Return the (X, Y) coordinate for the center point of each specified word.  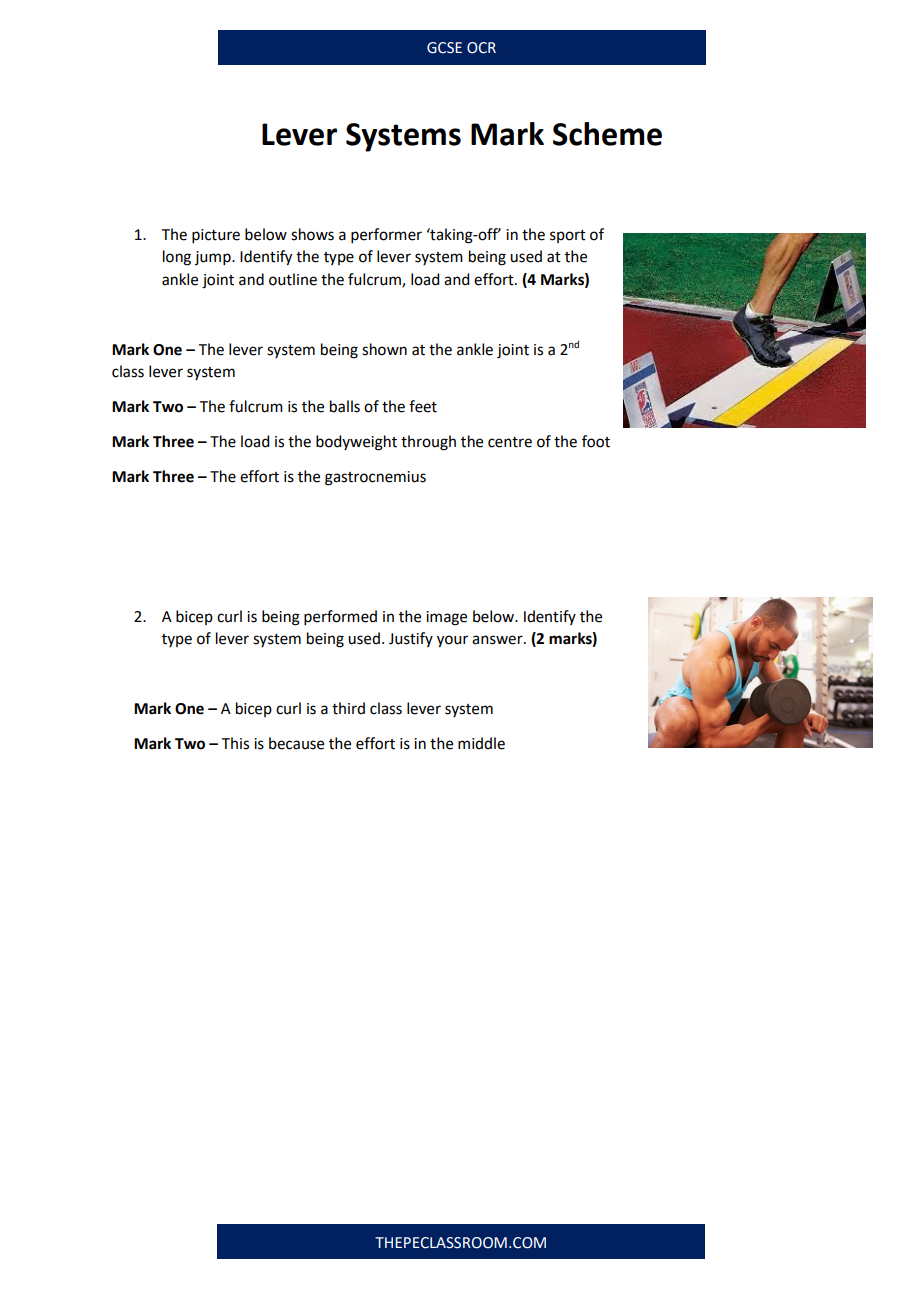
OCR (481, 48)
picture (216, 236)
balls (345, 406)
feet (423, 406)
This (235, 743)
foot (596, 441)
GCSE (444, 48)
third (348, 708)
